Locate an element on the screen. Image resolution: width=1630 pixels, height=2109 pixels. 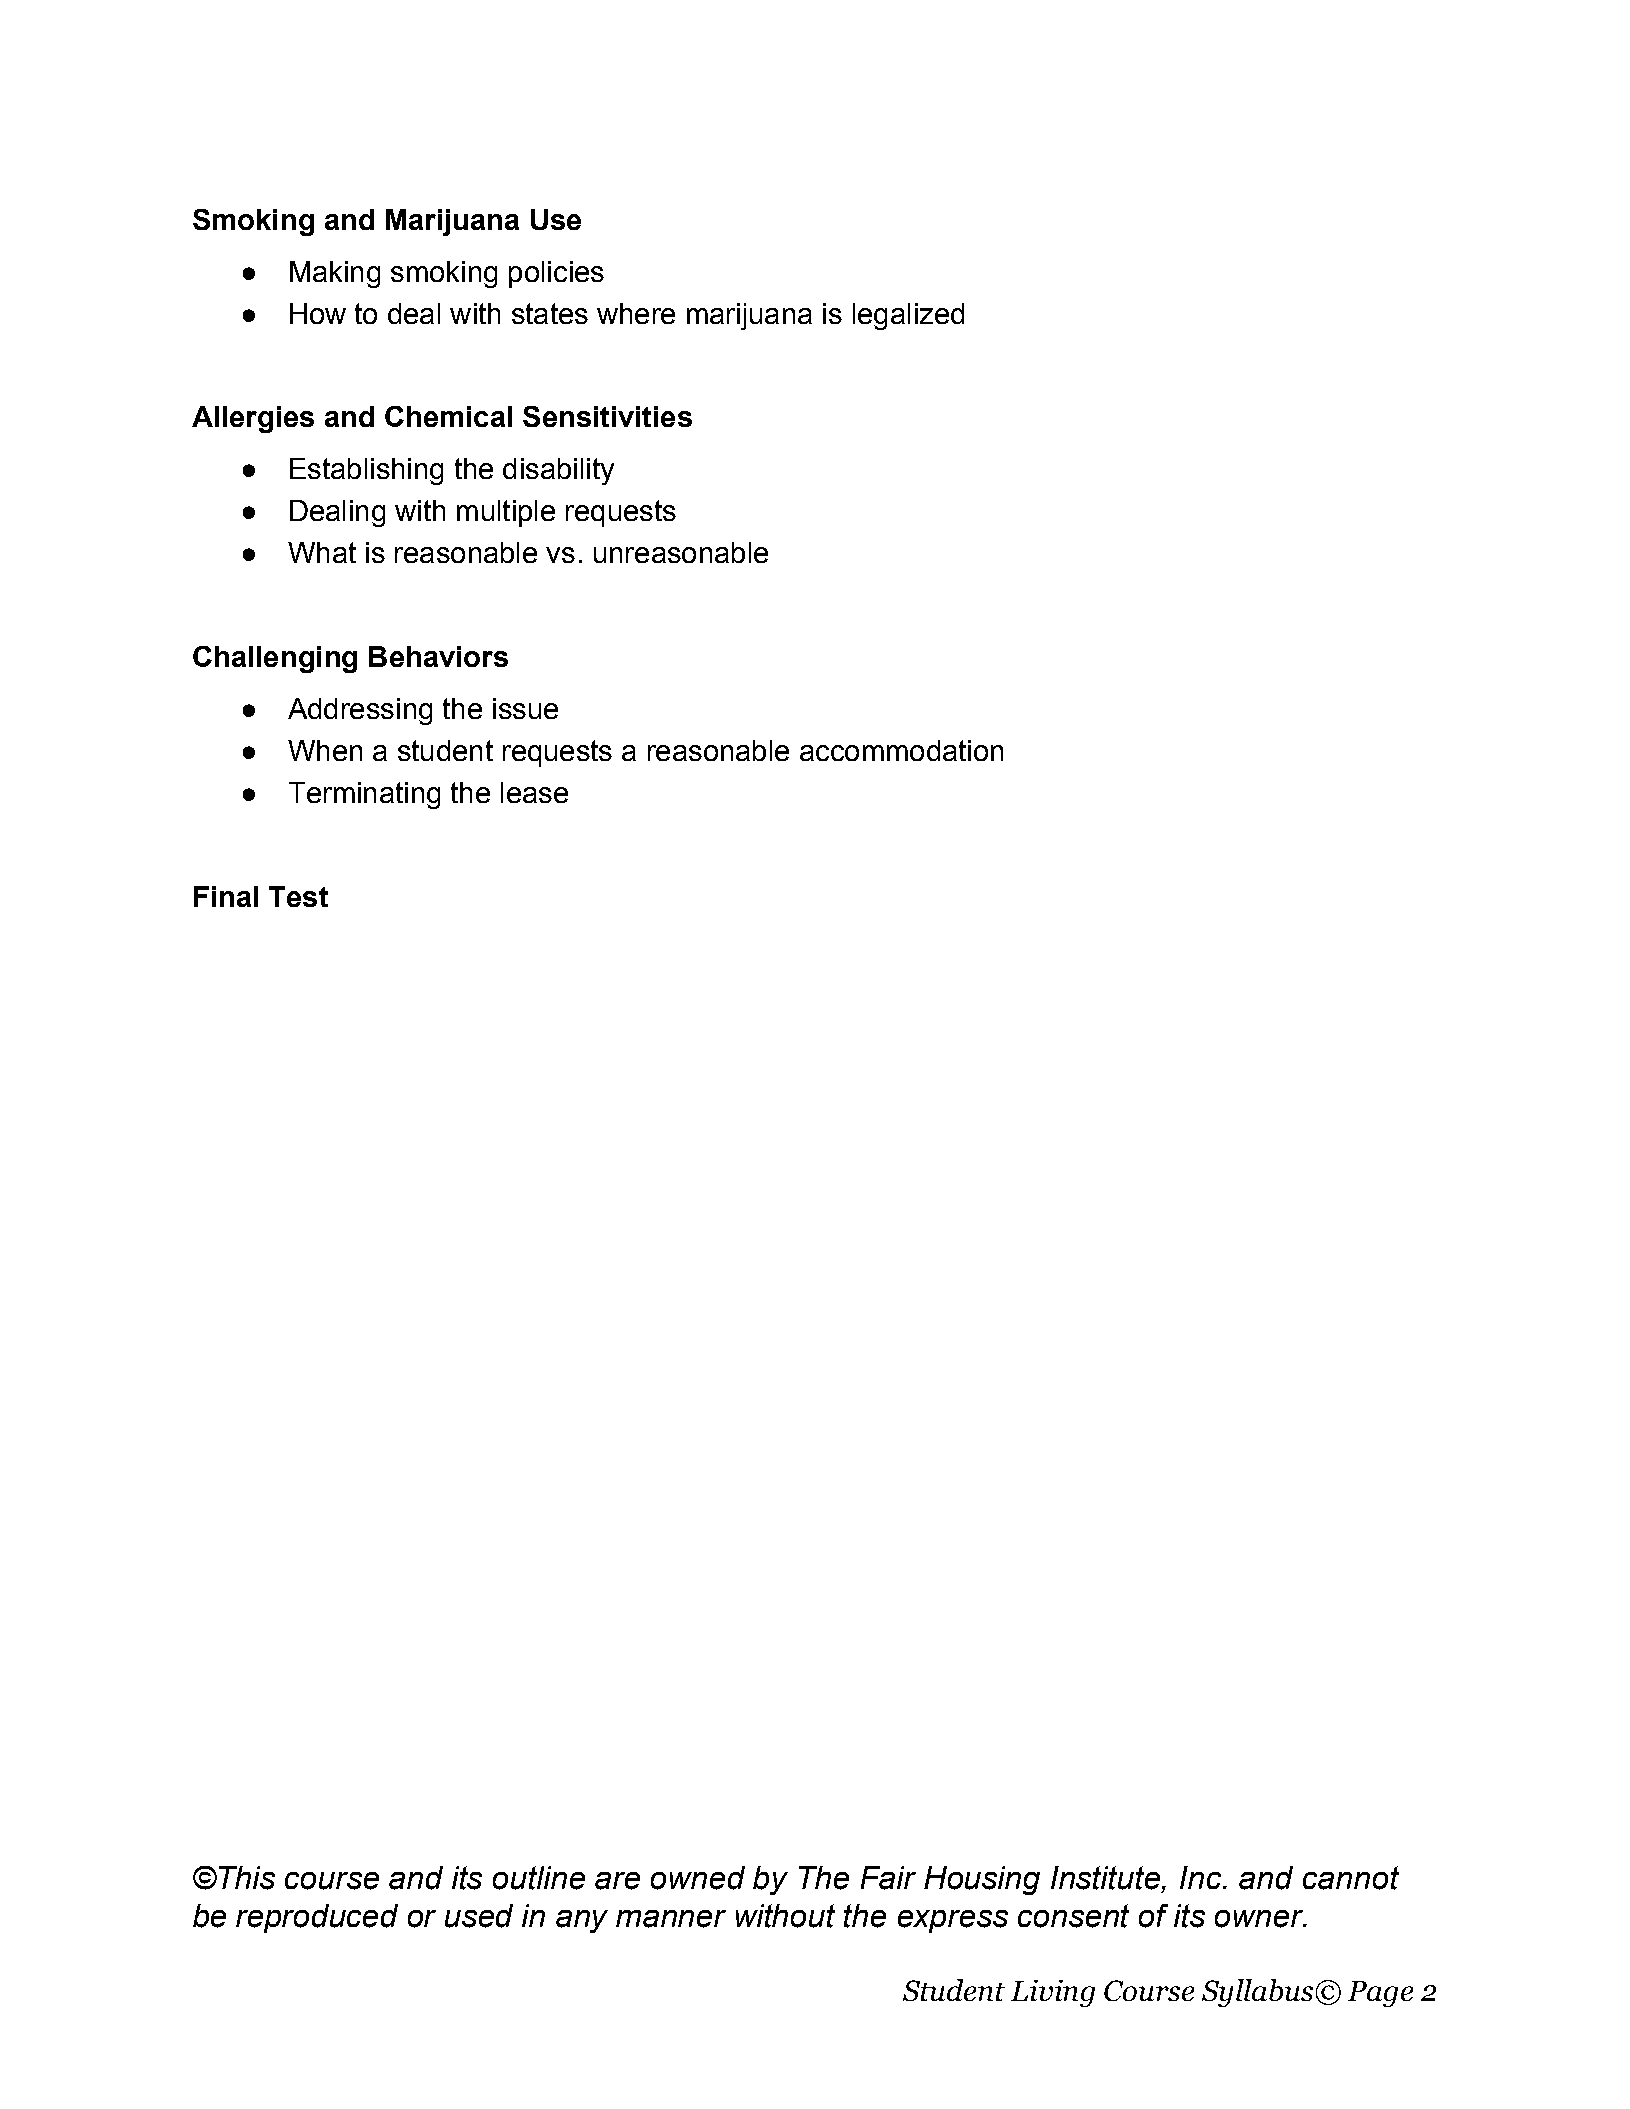
Fair is located at coordinates (888, 1878).
